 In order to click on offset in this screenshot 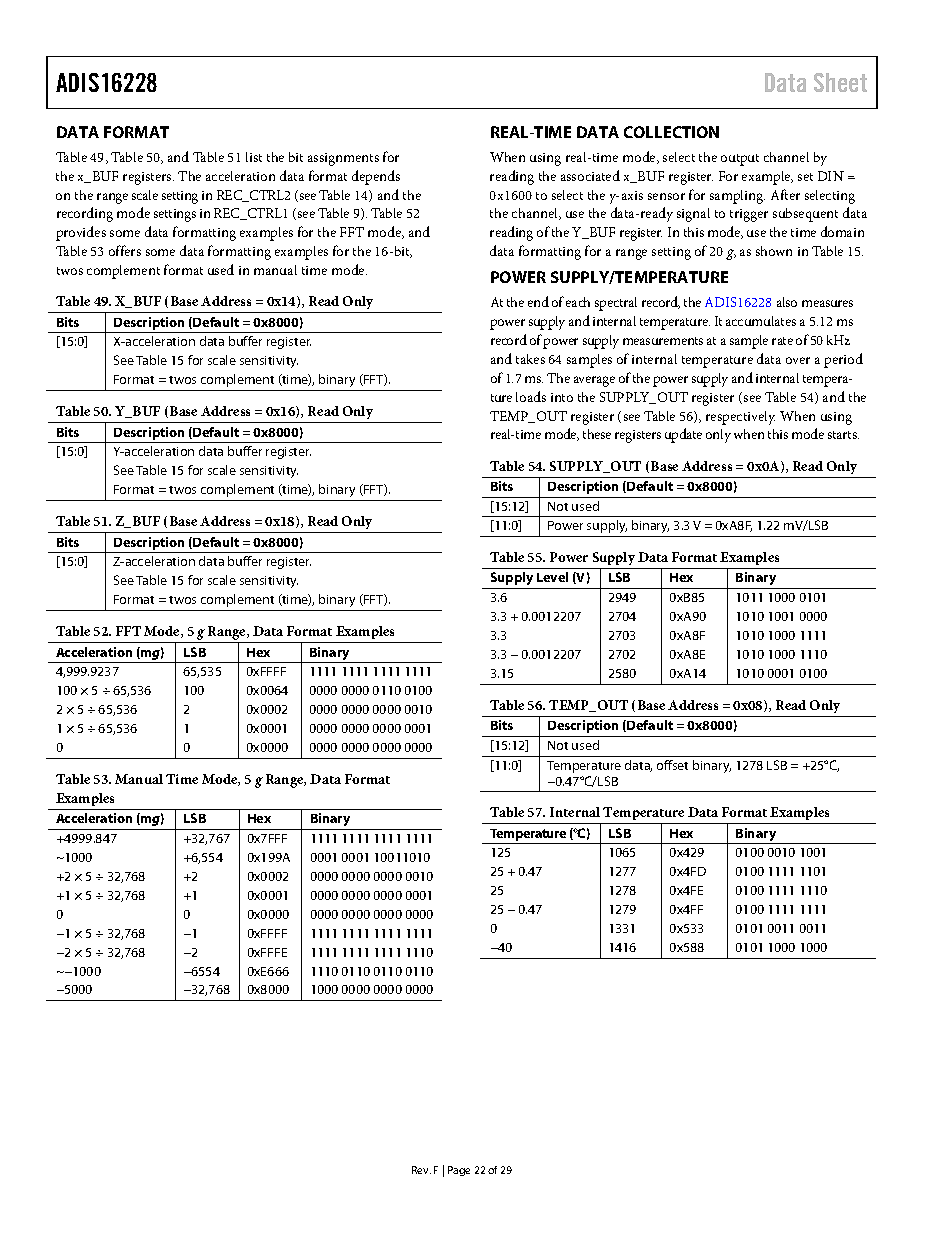, I will do `click(672, 765)`.
